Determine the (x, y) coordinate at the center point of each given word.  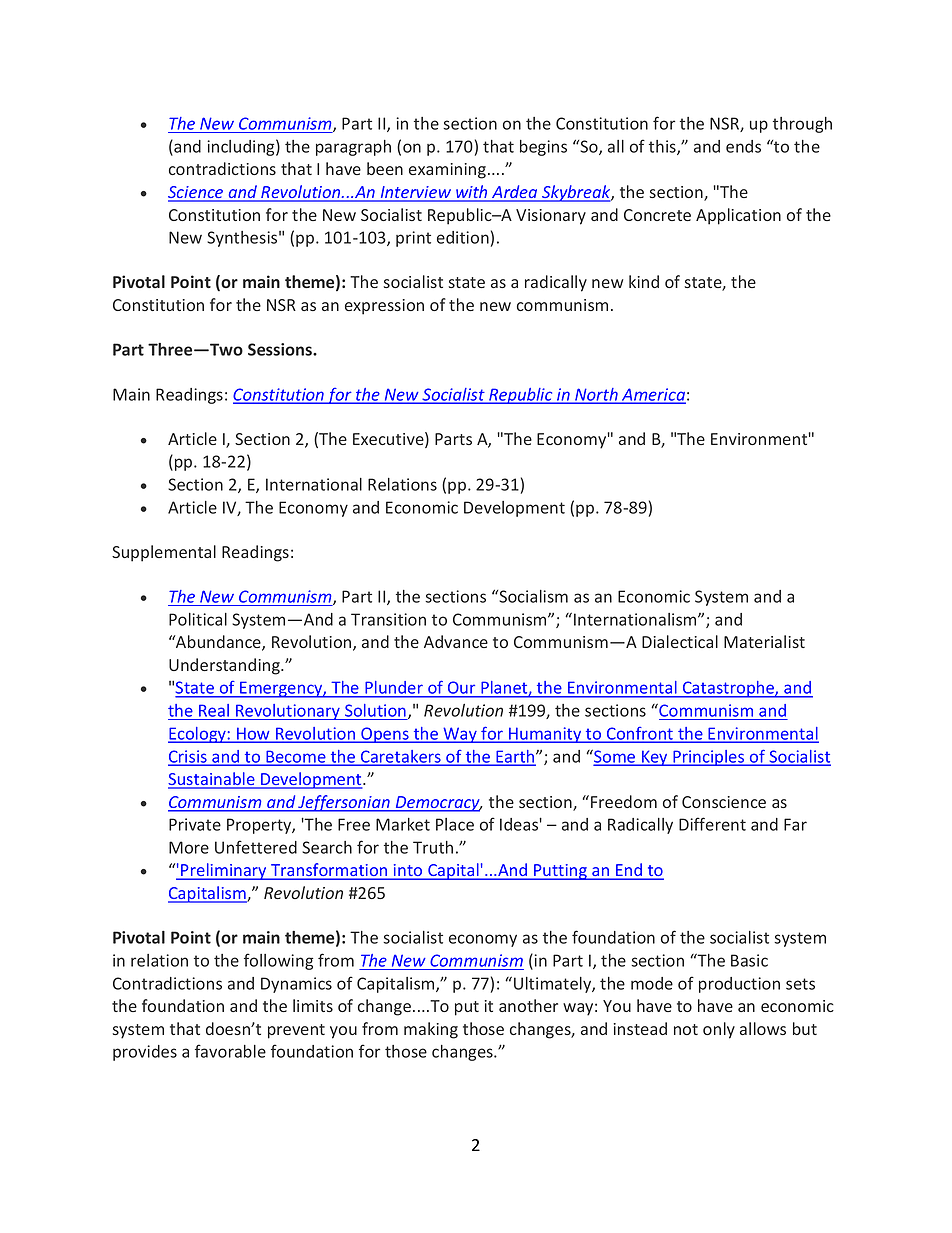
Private (195, 824)
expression (384, 307)
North (596, 395)
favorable (230, 1051)
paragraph (353, 148)
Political (198, 619)
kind (644, 281)
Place (455, 824)
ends (743, 146)
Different (712, 824)
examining (449, 171)
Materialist (764, 641)
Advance (456, 641)
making (431, 1030)
